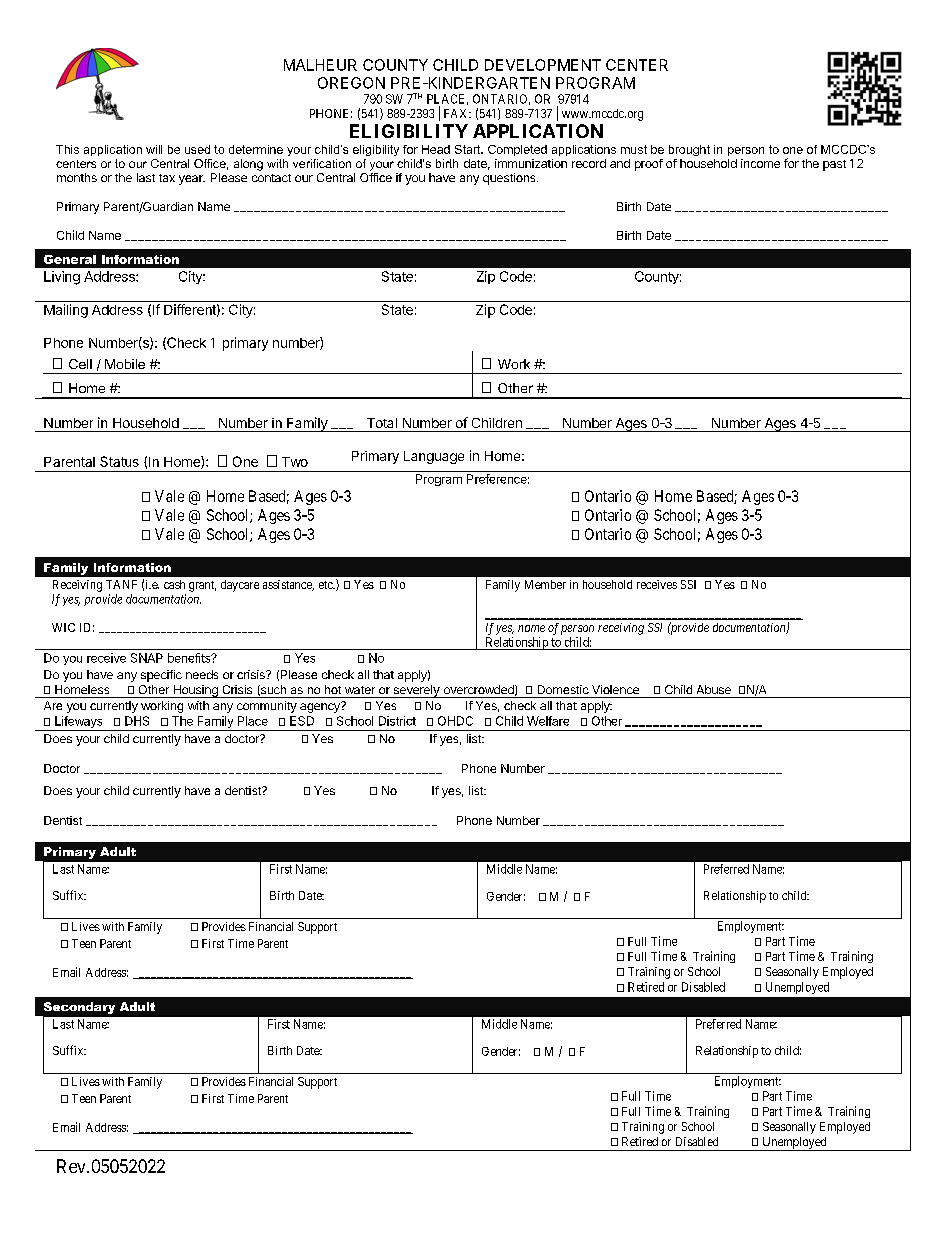  What do you see at coordinates (760, 163) in the document?
I see `income` at bounding box center [760, 163].
